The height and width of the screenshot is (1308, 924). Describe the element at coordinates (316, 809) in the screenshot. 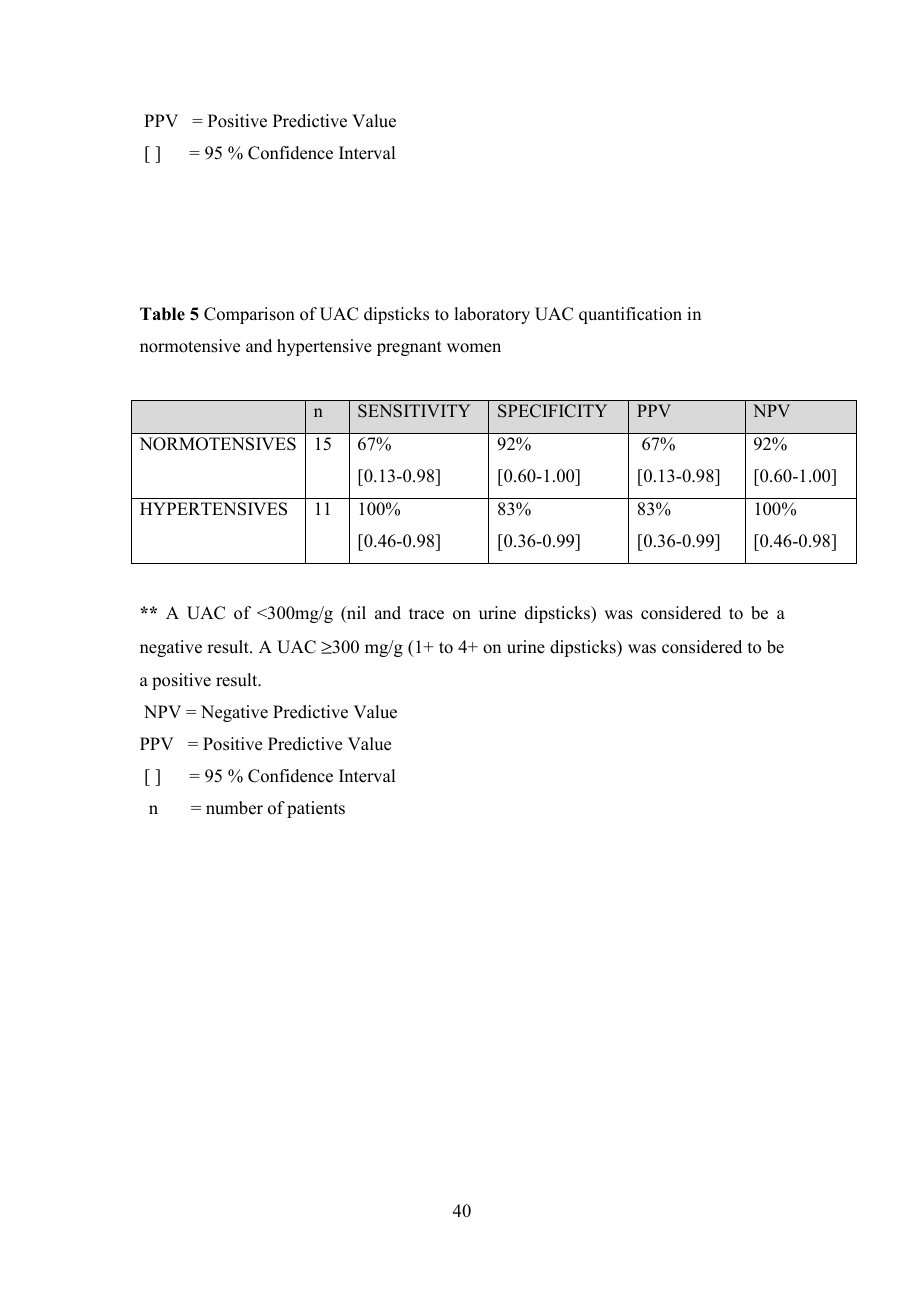

I see `patients` at that location.
